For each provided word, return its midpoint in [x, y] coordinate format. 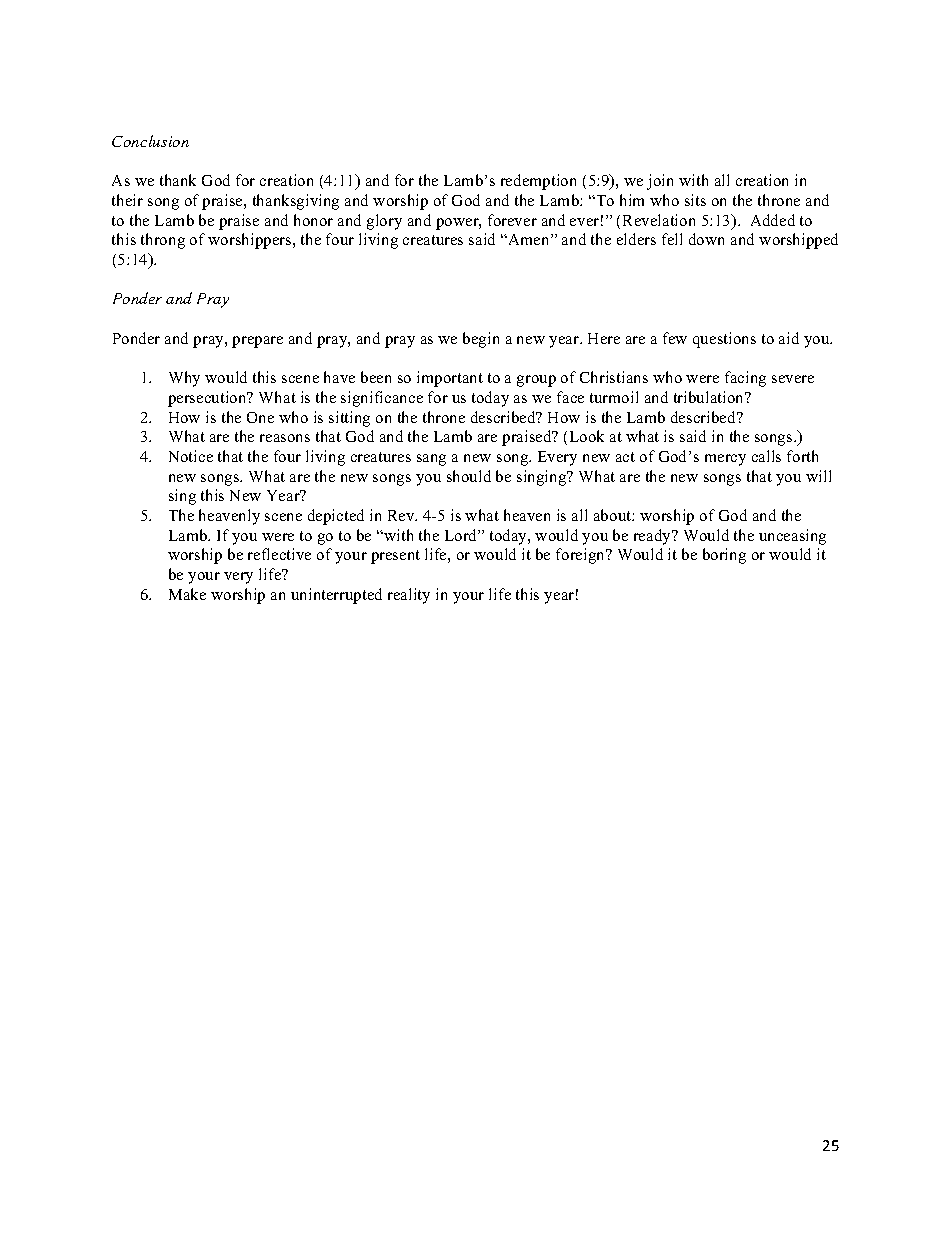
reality [409, 596]
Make [187, 594]
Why [184, 379]
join [660, 182]
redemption [538, 182]
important [450, 379]
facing [745, 379]
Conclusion [150, 141]
